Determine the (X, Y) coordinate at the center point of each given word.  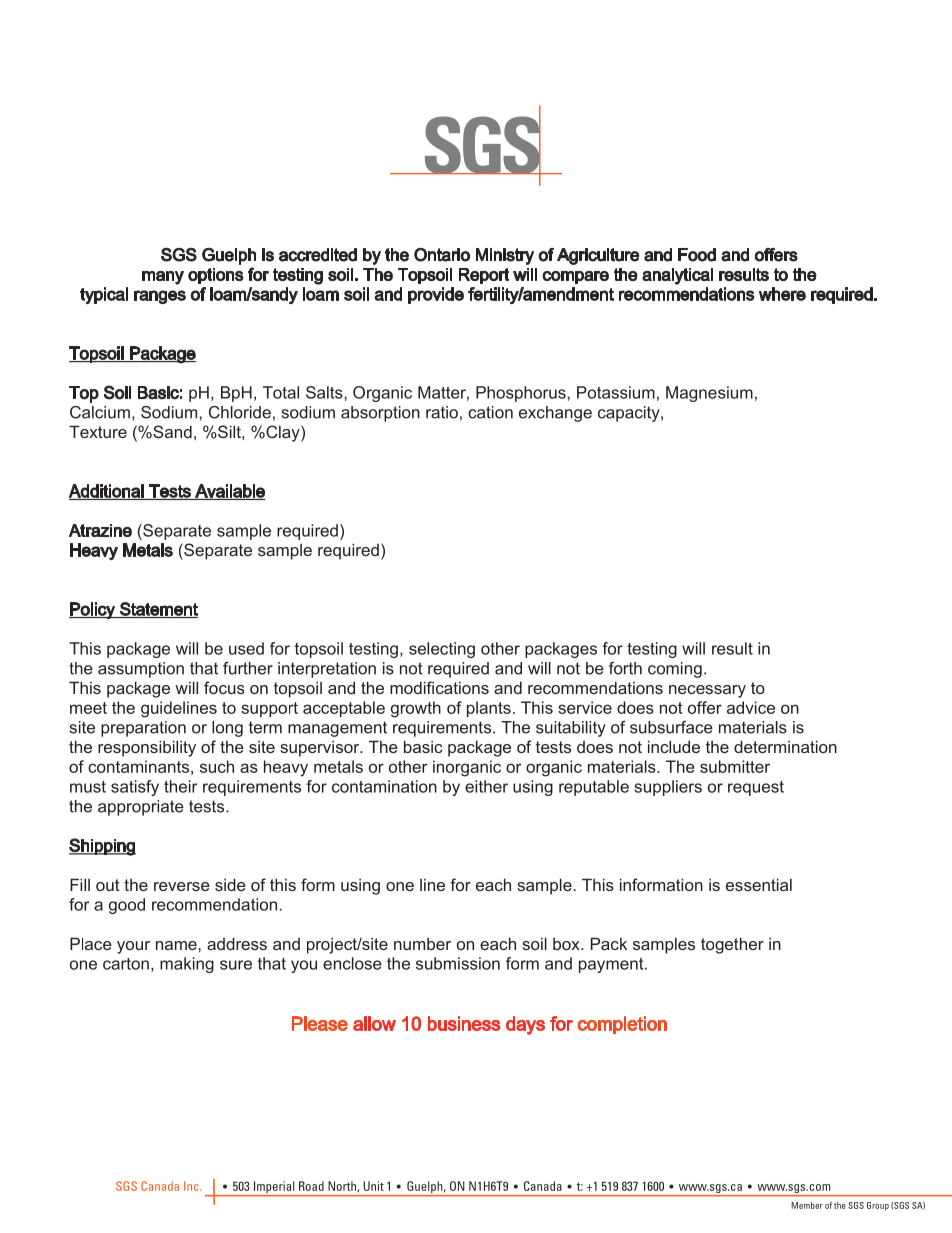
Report (484, 276)
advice (751, 707)
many (163, 278)
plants (489, 709)
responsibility (147, 748)
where (782, 294)
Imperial (274, 1188)
